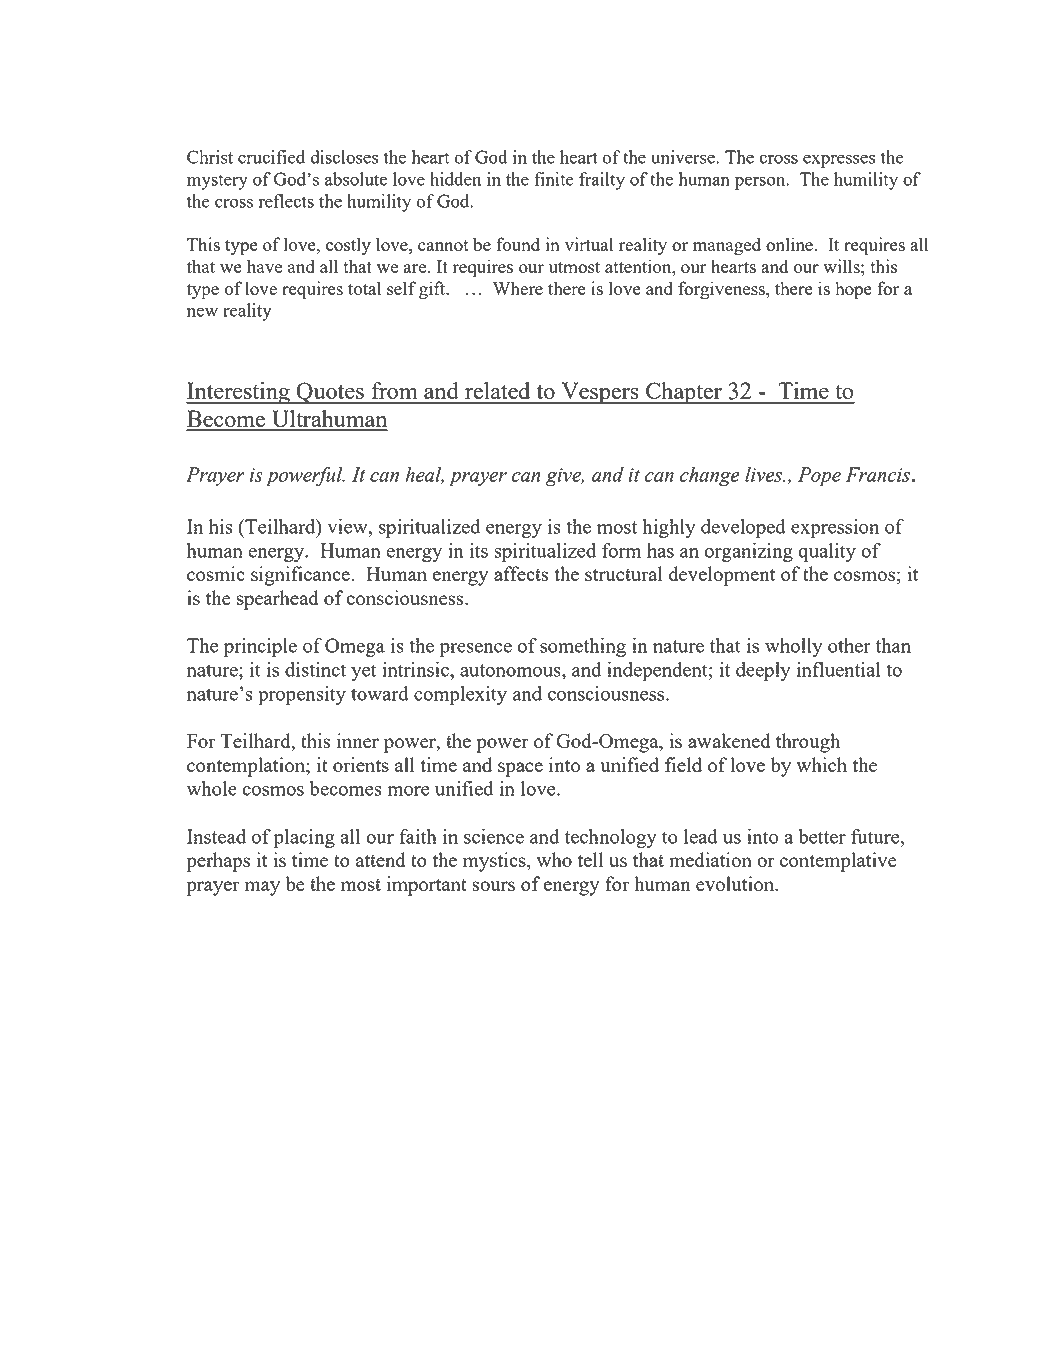 The height and width of the screenshot is (1368, 1057). What do you see at coordinates (479, 550) in the screenshot?
I see `its` at bounding box center [479, 550].
